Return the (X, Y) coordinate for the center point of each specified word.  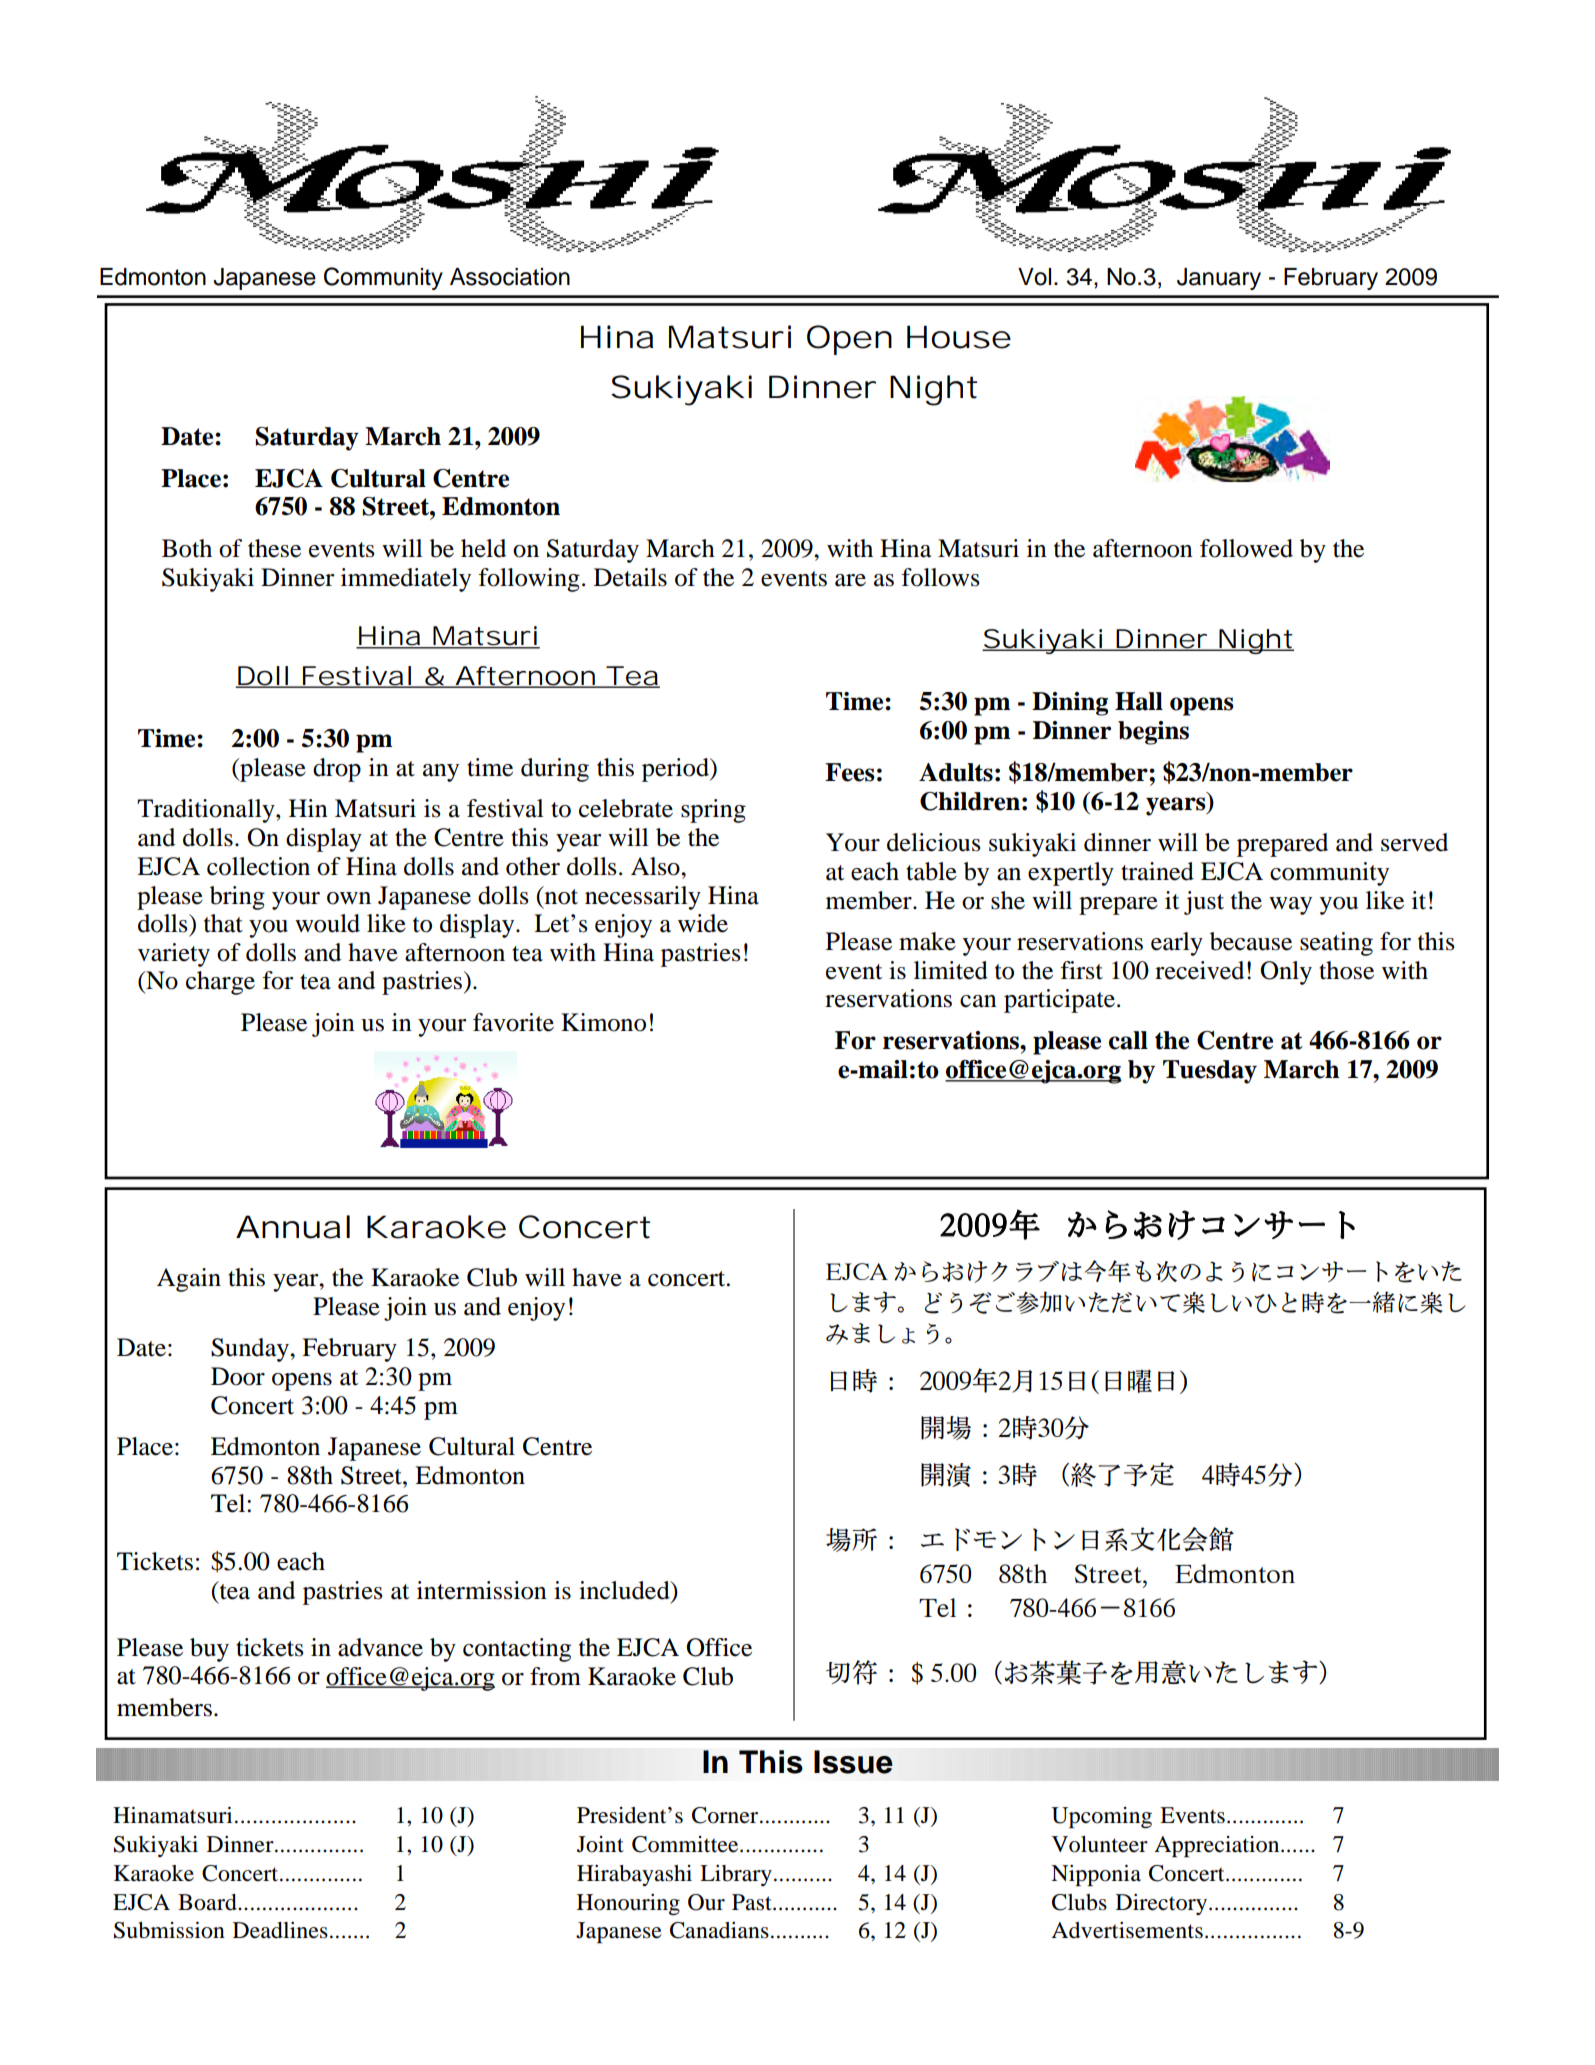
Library (736, 1875)
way (1290, 906)
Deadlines (280, 1930)
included (625, 1590)
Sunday (251, 1350)
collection (258, 866)
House (959, 337)
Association (510, 277)
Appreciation (1218, 1846)
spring (713, 811)
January (1219, 279)
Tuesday (1210, 1072)
